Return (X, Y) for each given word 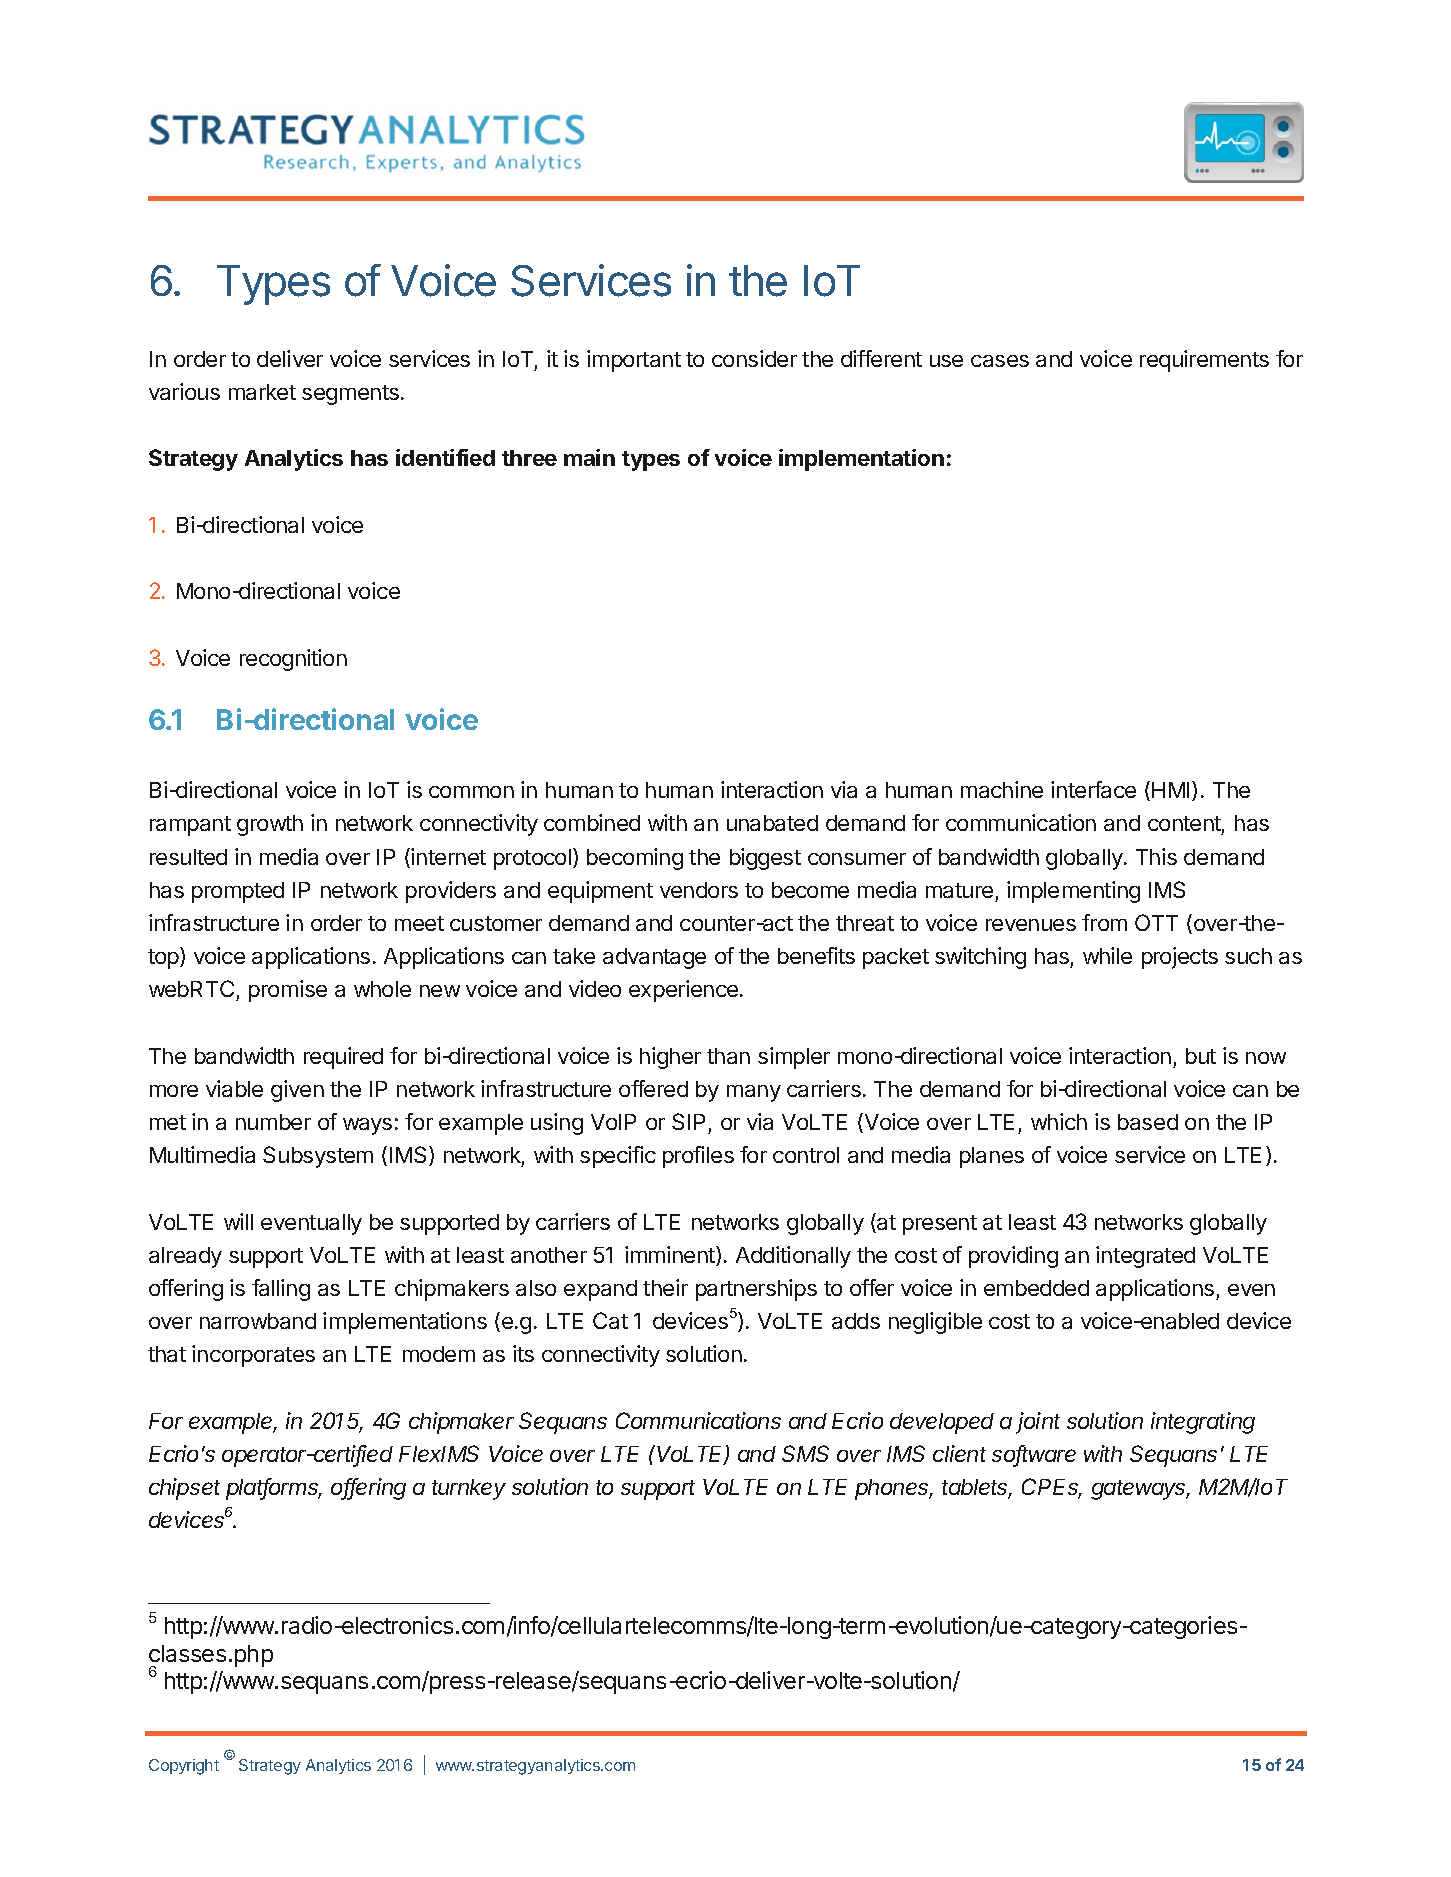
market (262, 392)
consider (754, 358)
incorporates (253, 1356)
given (297, 1091)
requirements (1204, 361)
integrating (1203, 1423)
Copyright (184, 1767)
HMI (1170, 790)
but (1201, 1056)
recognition (293, 660)
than (728, 1056)
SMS (805, 1453)
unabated (772, 823)
